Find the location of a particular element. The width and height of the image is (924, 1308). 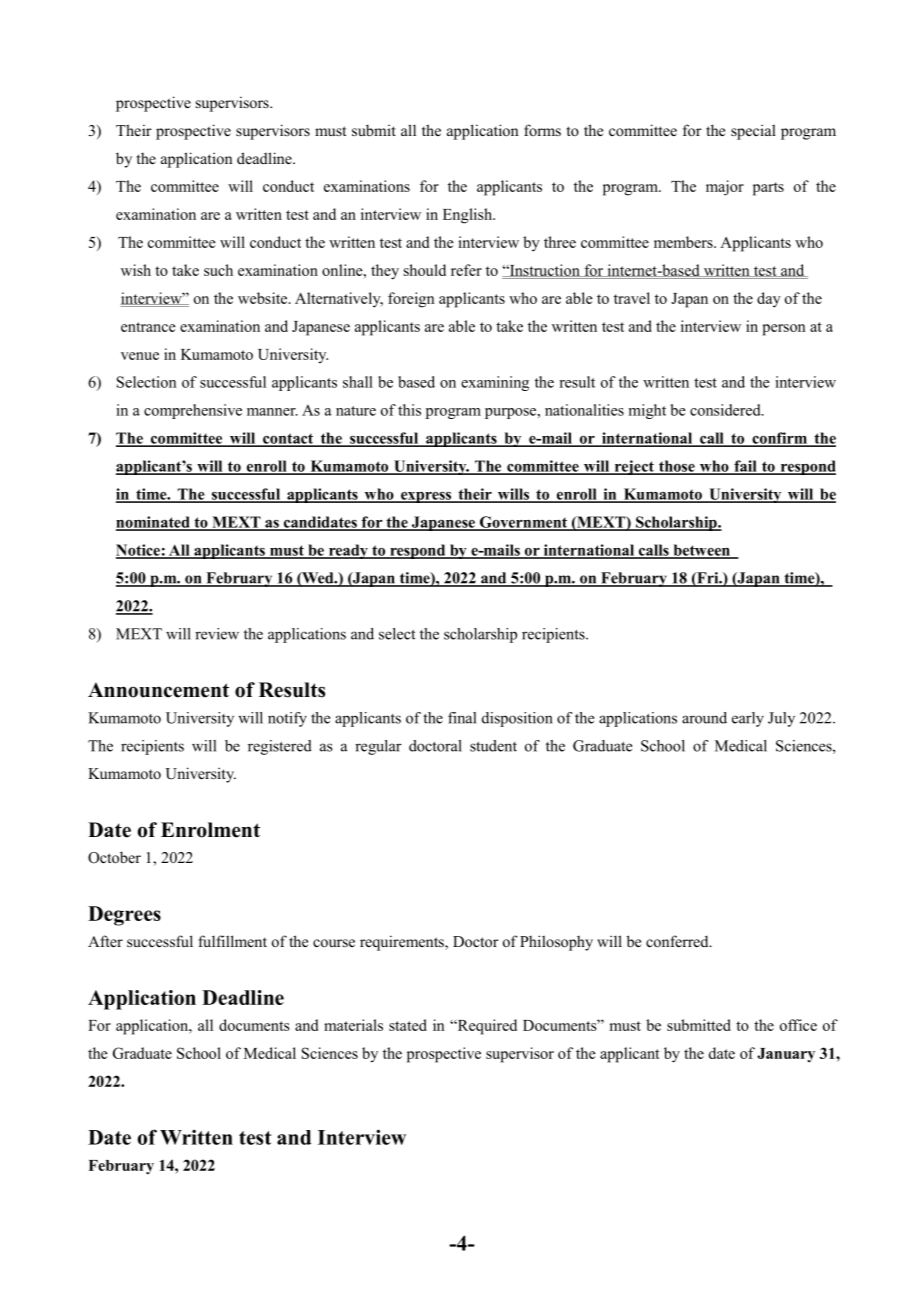

final is located at coordinates (462, 718).
